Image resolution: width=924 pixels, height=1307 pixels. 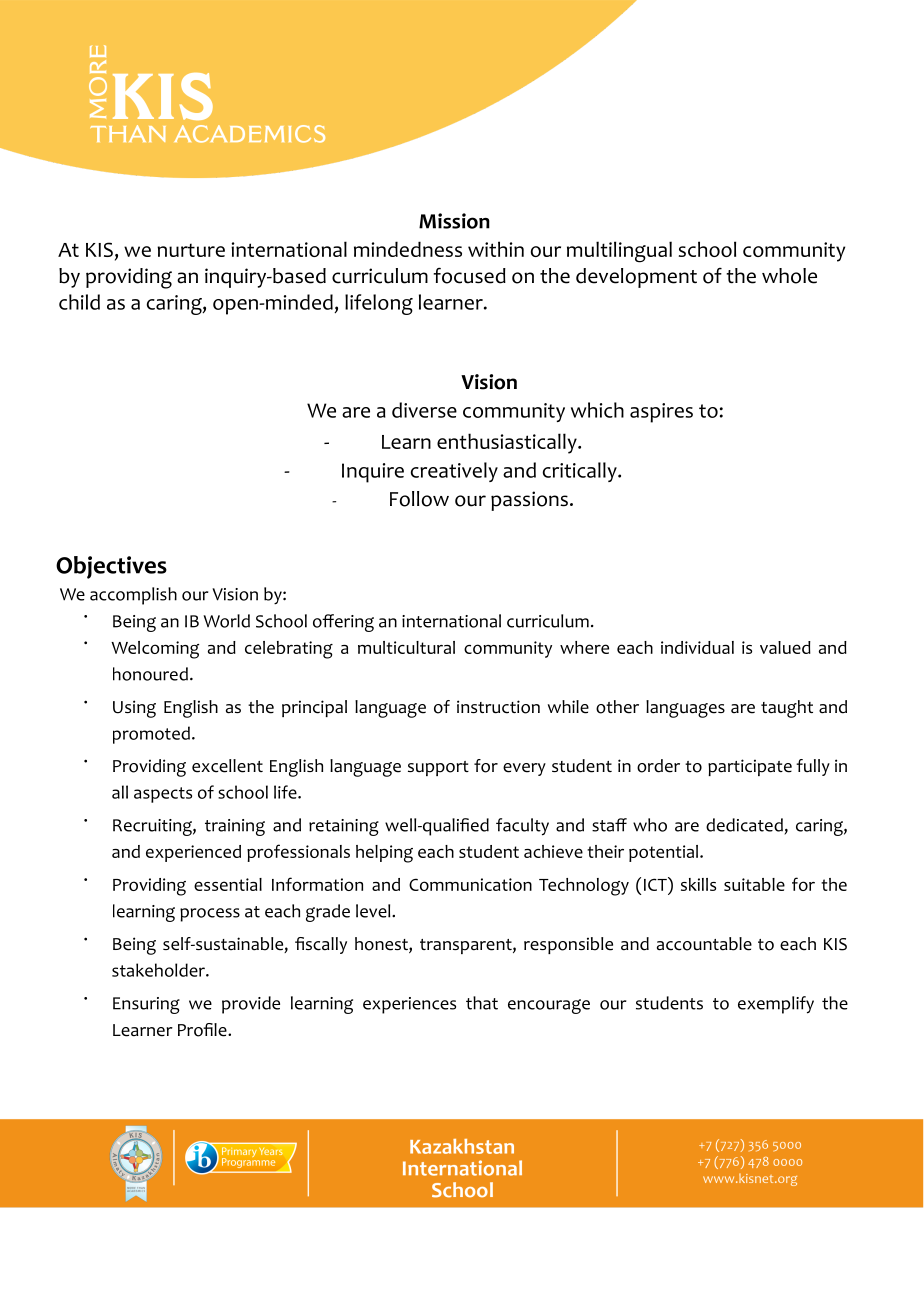 I want to click on aspects, so click(x=163, y=795).
